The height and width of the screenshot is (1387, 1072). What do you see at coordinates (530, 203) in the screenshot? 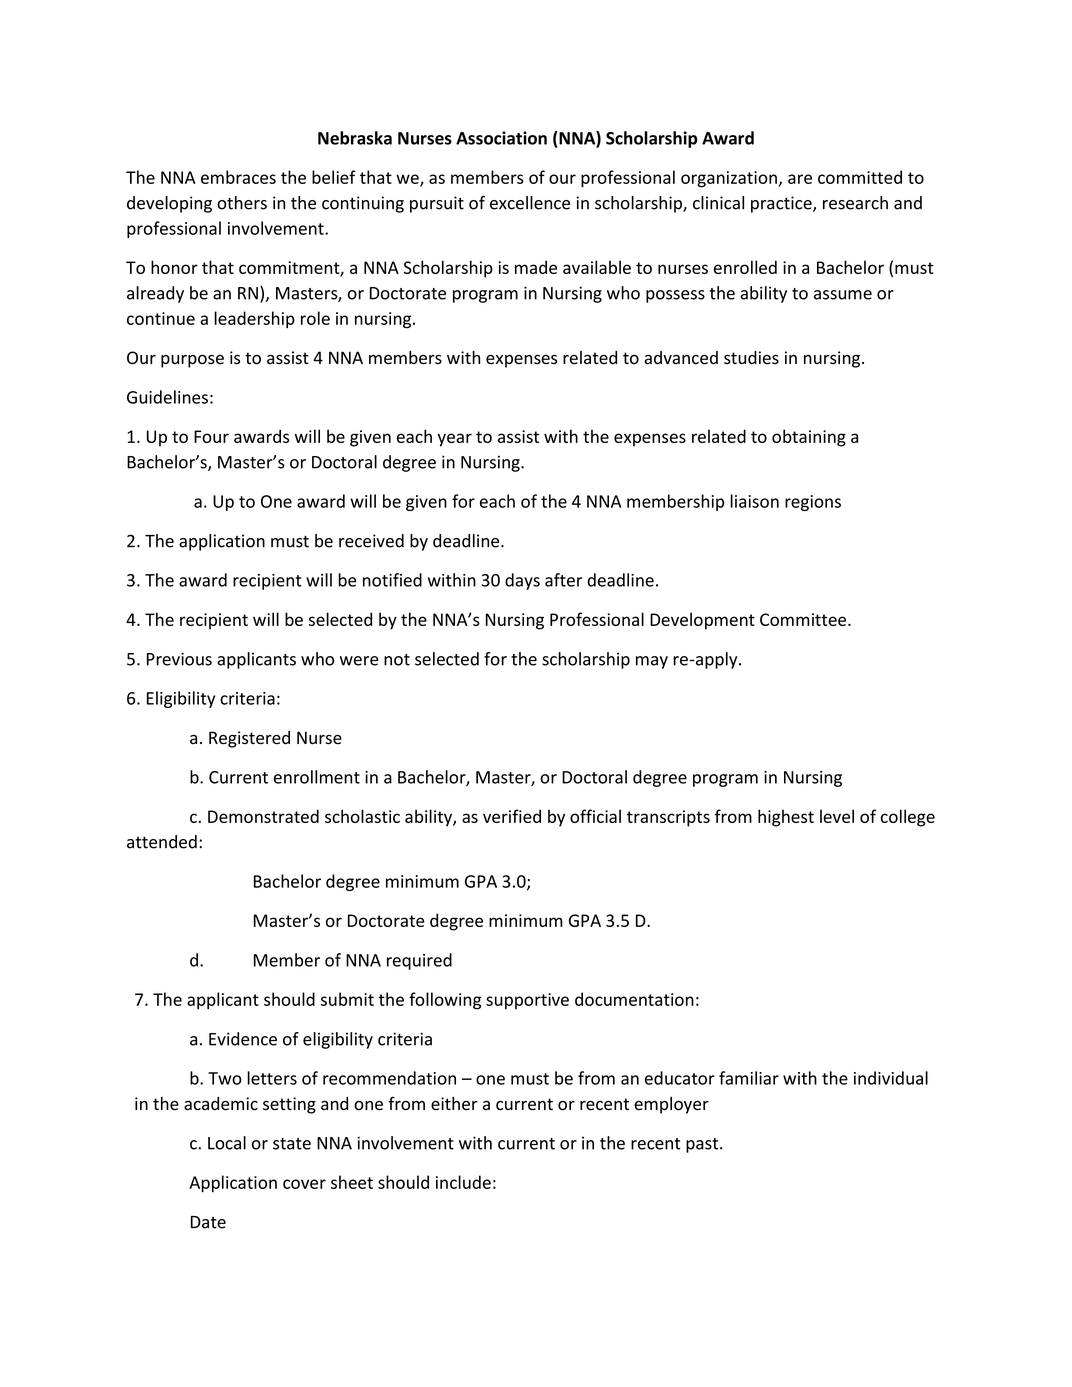
I see `excellence` at bounding box center [530, 203].
